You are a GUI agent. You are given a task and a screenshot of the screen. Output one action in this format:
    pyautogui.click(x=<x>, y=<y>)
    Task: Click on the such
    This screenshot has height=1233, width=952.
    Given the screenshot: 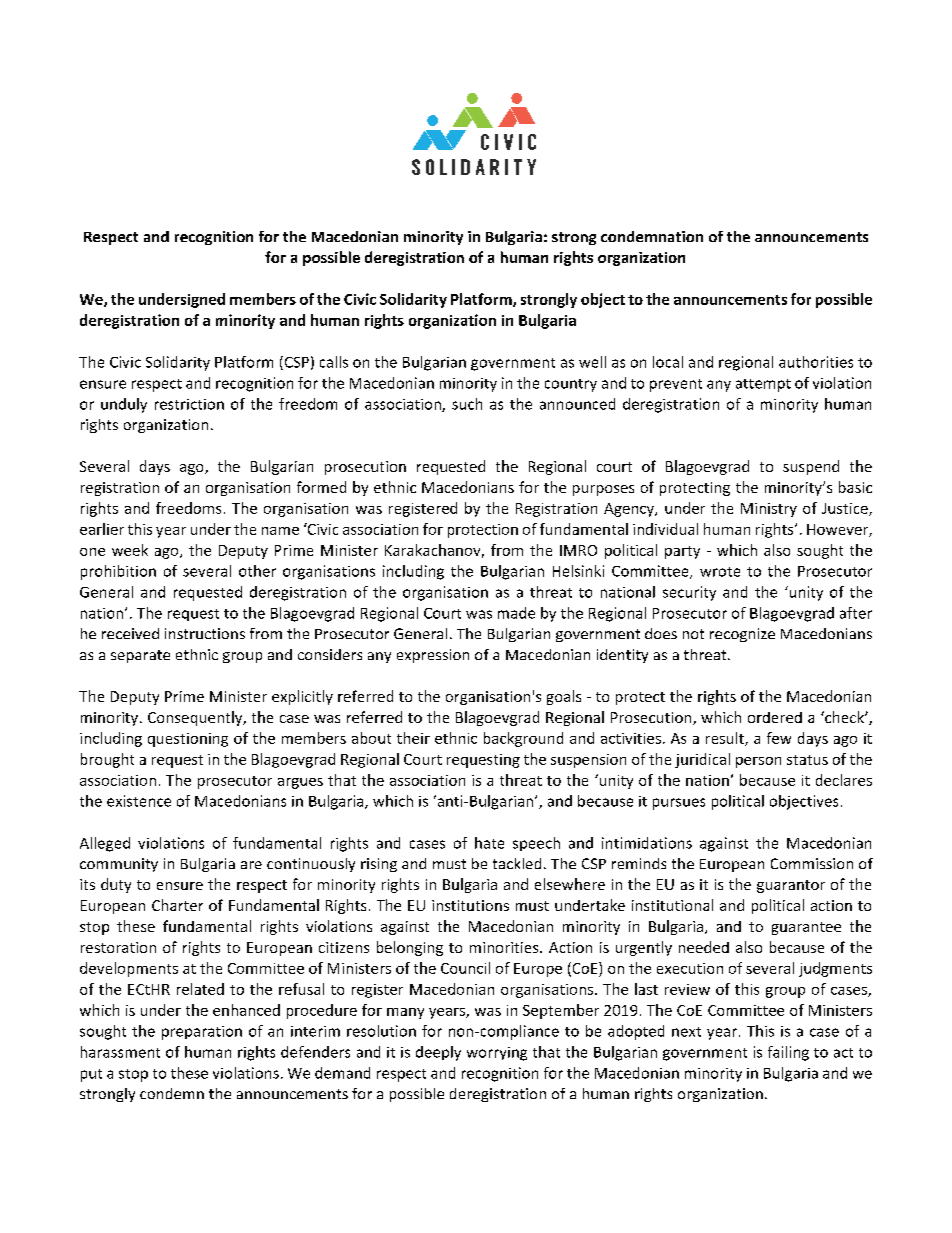 What is the action you would take?
    pyautogui.click(x=467, y=404)
